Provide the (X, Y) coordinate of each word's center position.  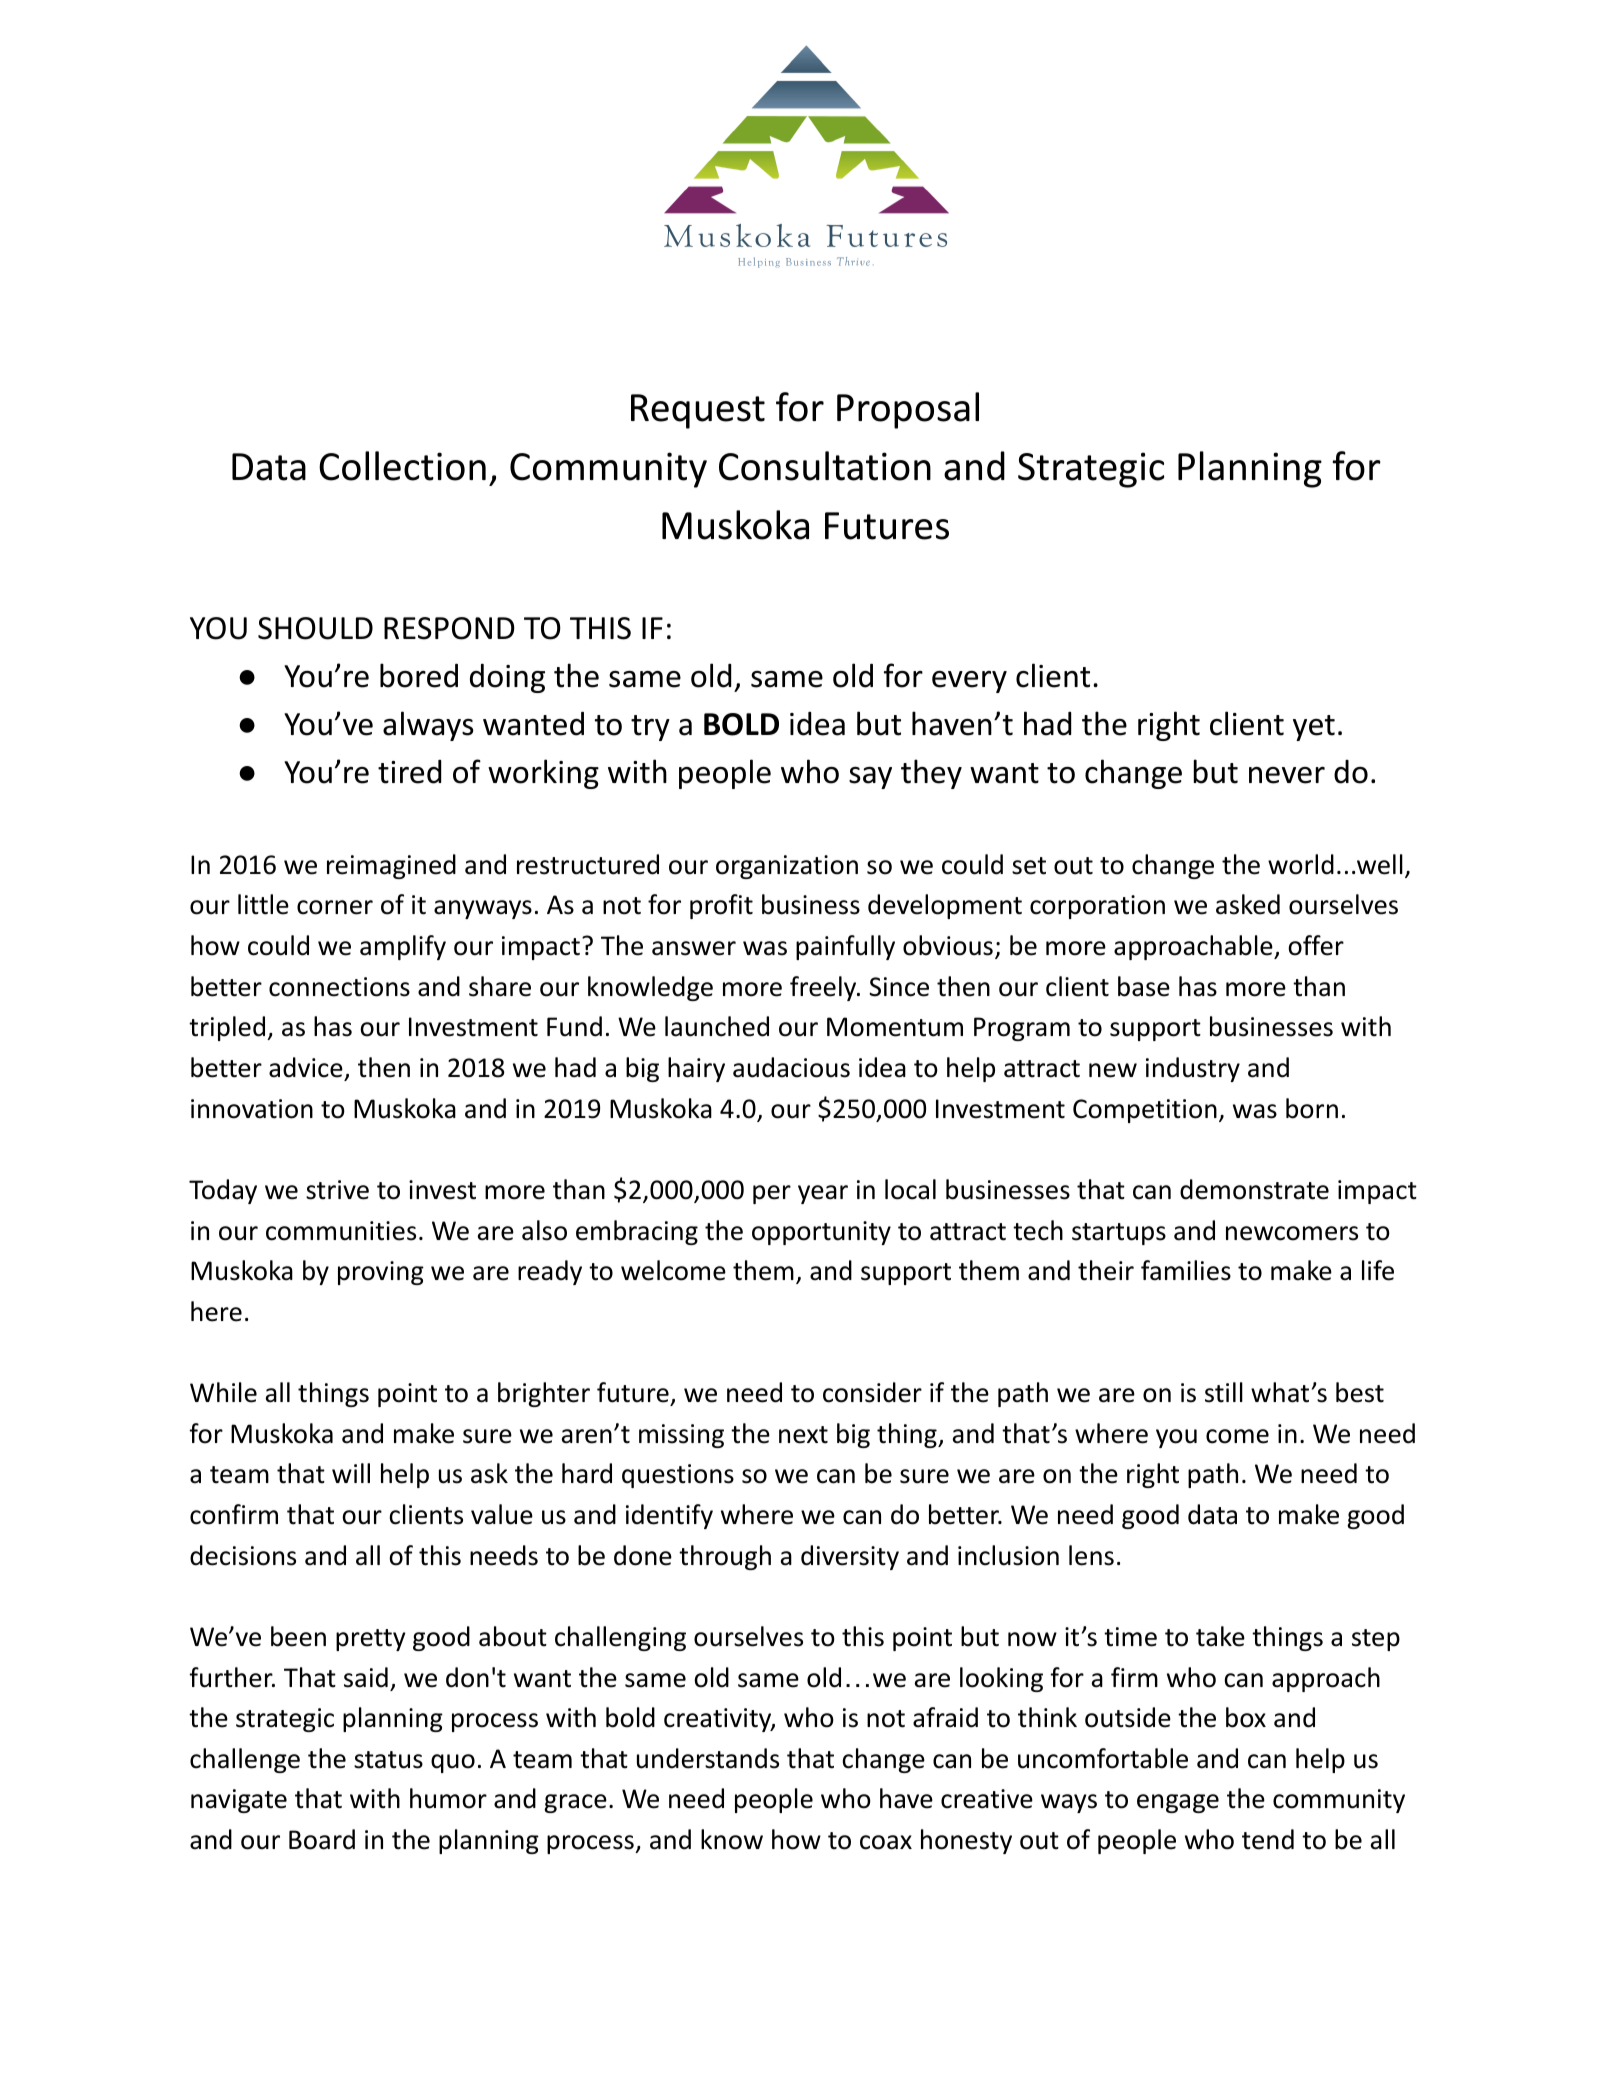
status (388, 1760)
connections (339, 987)
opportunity (821, 1233)
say (870, 778)
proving (381, 1273)
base (1144, 986)
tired (409, 772)
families (1186, 1270)
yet (1314, 728)
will (351, 1473)
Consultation (825, 466)
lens (1091, 1555)
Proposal (908, 410)
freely (824, 988)
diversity (850, 1557)
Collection (402, 466)
